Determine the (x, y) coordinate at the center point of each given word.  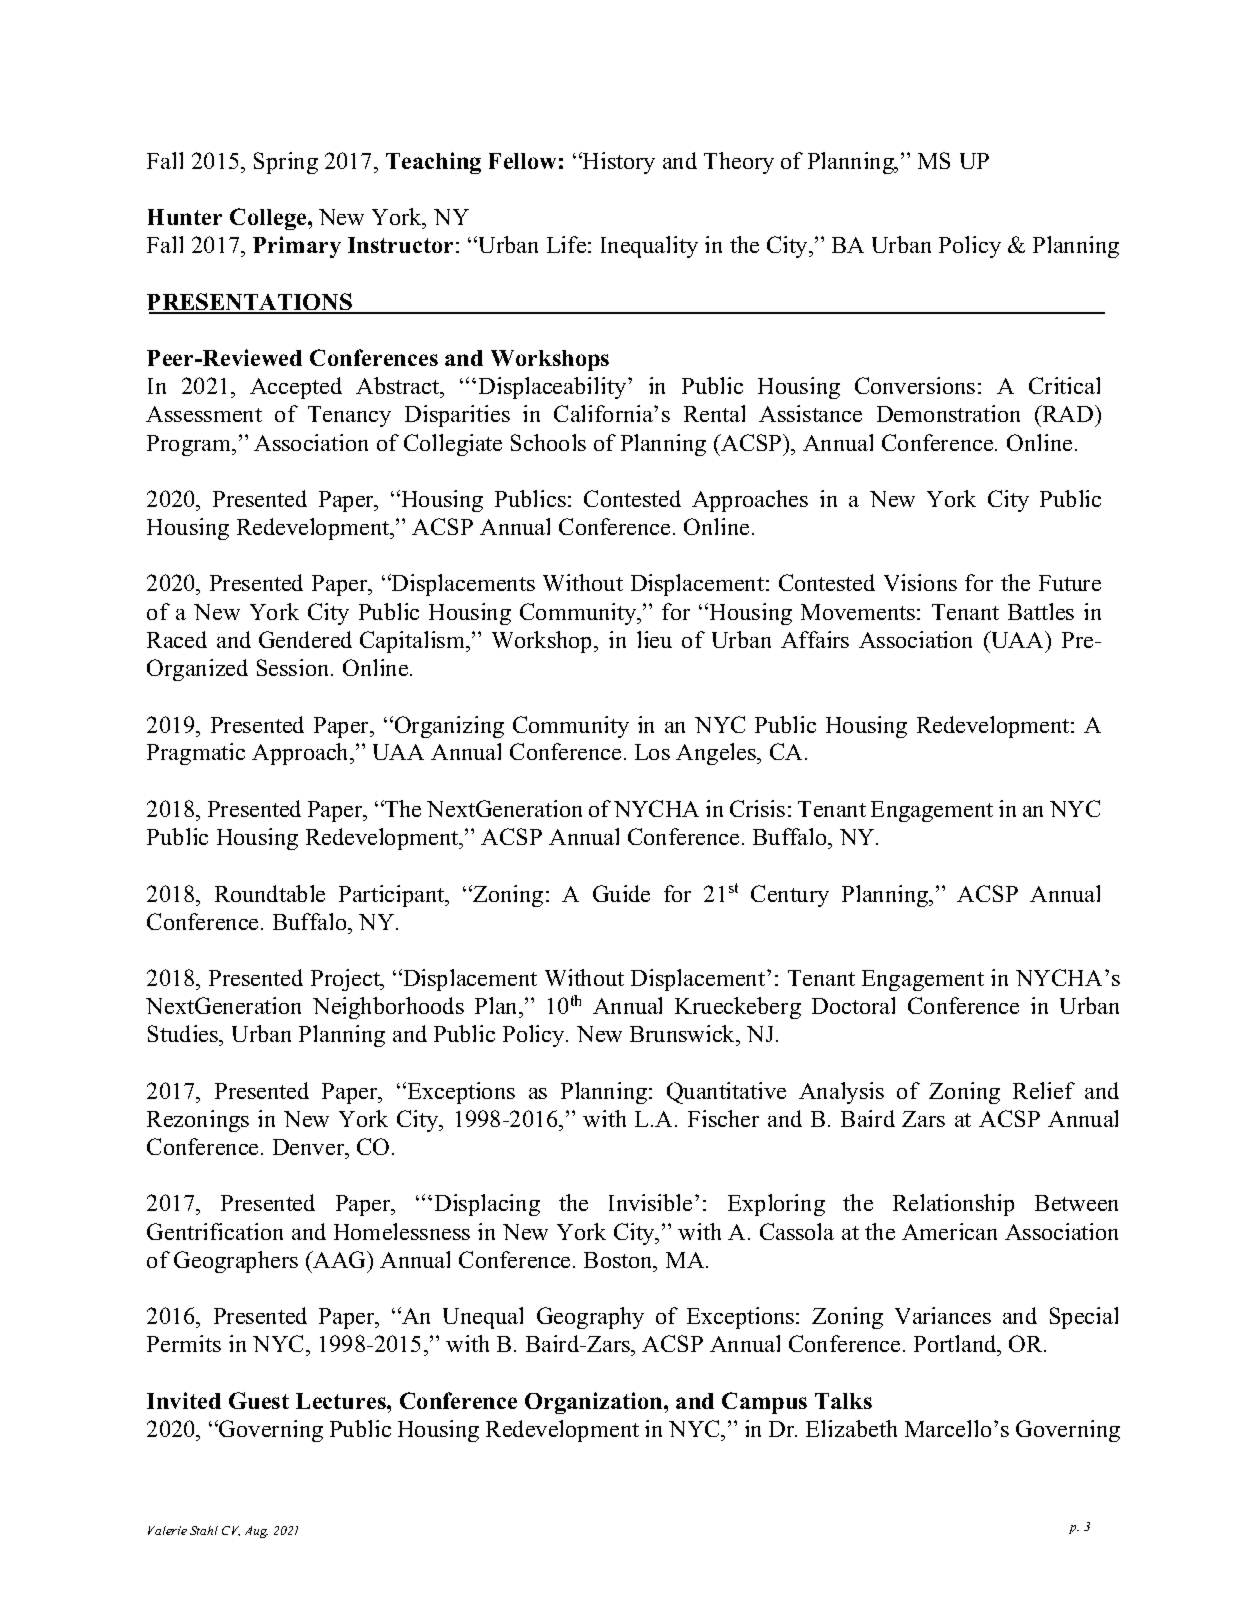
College (269, 219)
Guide (621, 893)
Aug (256, 1532)
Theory (739, 163)
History (618, 163)
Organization (595, 1403)
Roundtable (270, 893)
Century (790, 896)
